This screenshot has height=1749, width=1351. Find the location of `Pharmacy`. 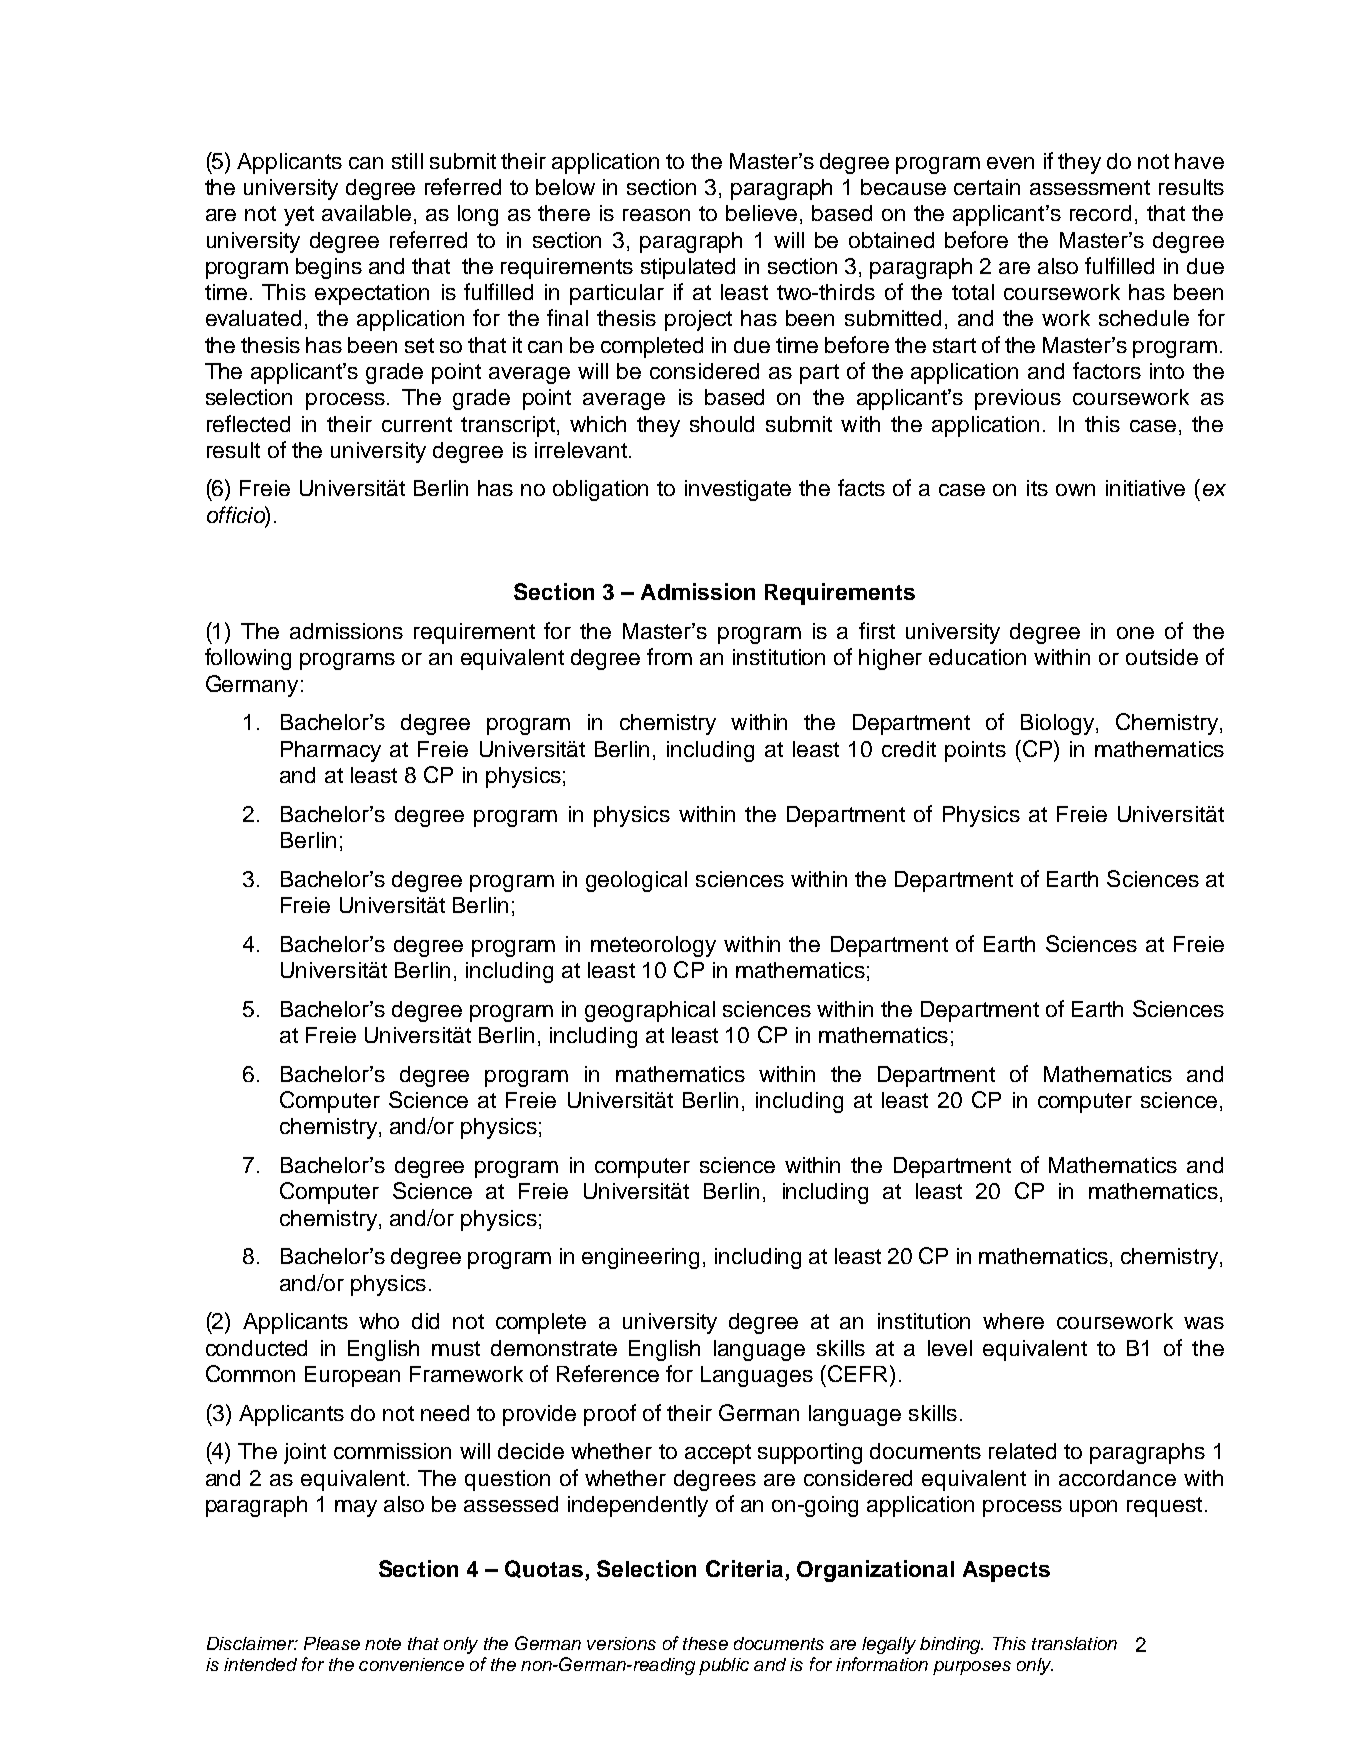

Pharmacy is located at coordinates (331, 751).
